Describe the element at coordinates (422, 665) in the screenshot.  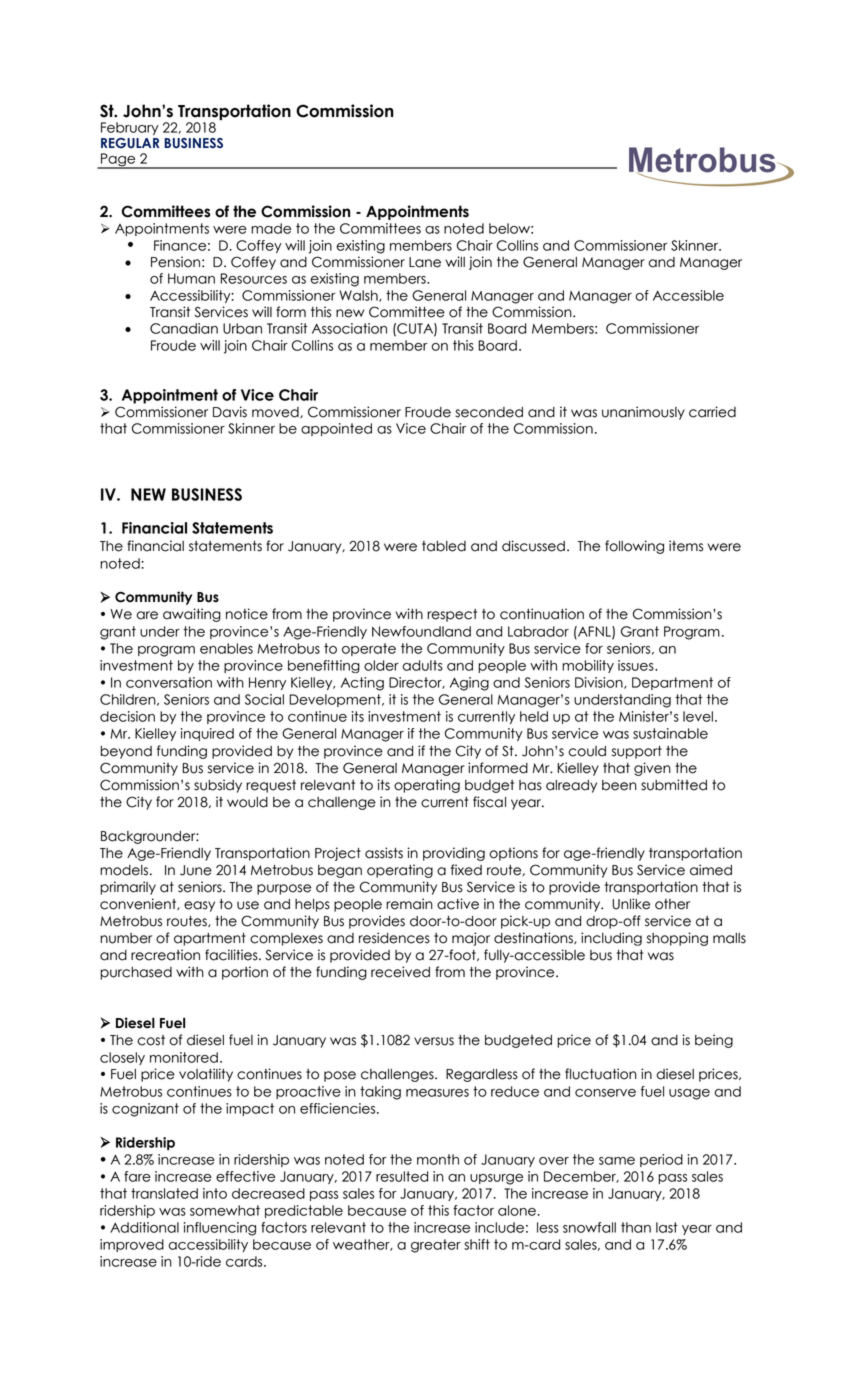
I see `adults` at that location.
